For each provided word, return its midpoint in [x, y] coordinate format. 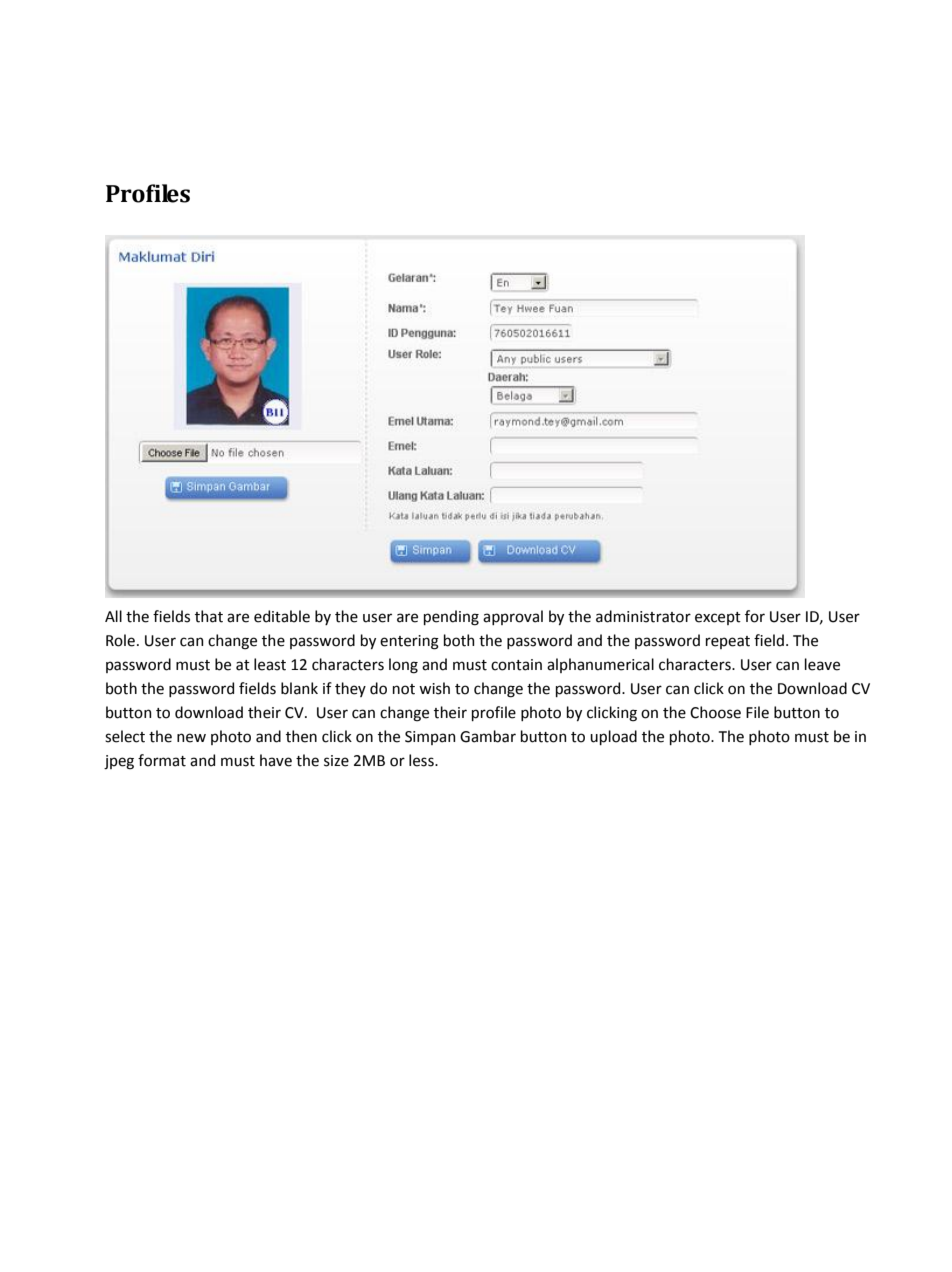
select [125, 736]
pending [451, 618]
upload [613, 737]
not [404, 689]
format [162, 760]
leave [822, 664]
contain [516, 665]
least [270, 664]
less [422, 760]
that [209, 616]
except [718, 618]
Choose [715, 712]
